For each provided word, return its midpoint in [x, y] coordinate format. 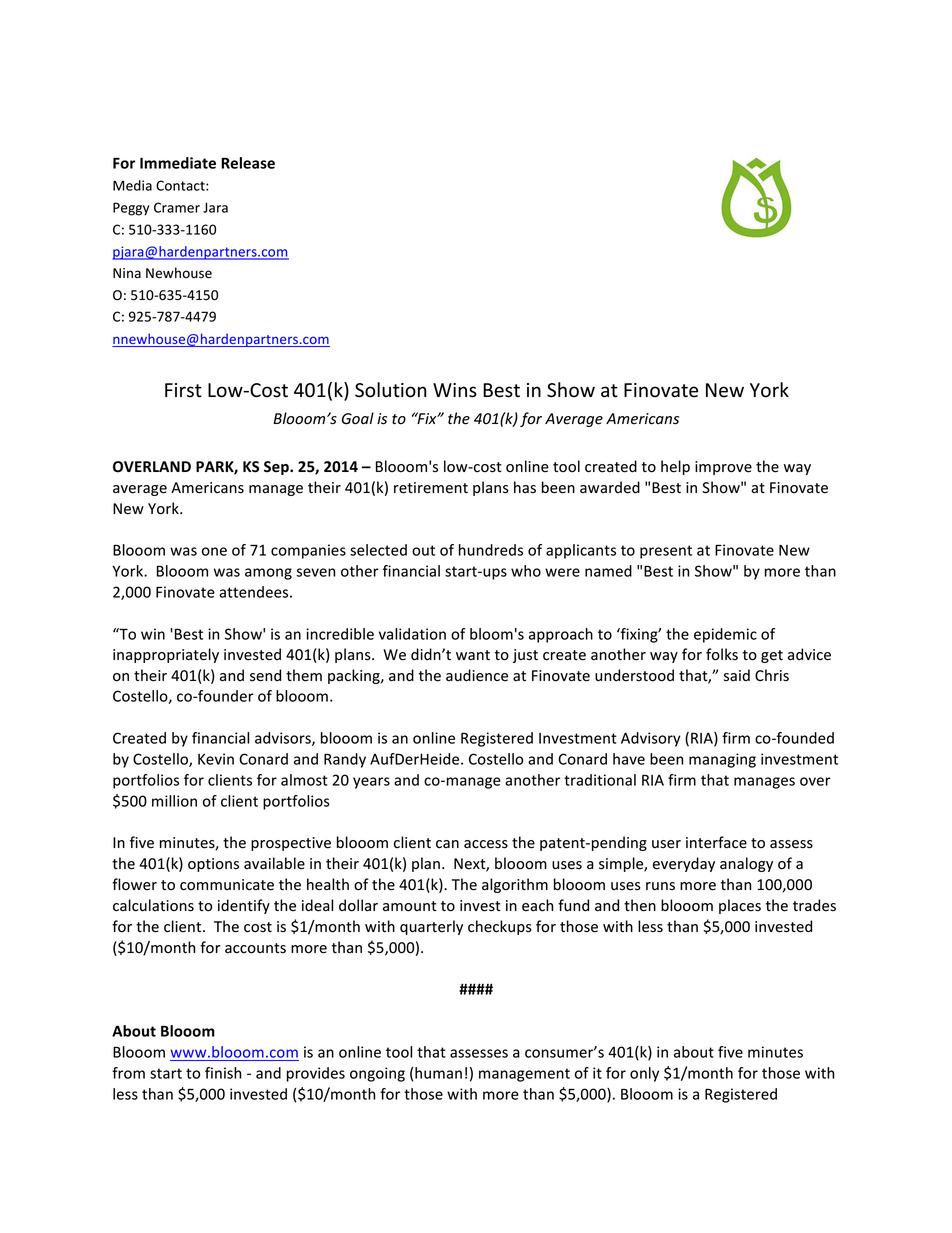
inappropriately [166, 655]
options [213, 865]
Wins [455, 390]
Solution [391, 390]
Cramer [177, 207]
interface [716, 842]
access [486, 844]
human [438, 1073]
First [183, 390]
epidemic [725, 635]
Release [248, 163]
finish [223, 1073]
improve [723, 468]
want [473, 655]
